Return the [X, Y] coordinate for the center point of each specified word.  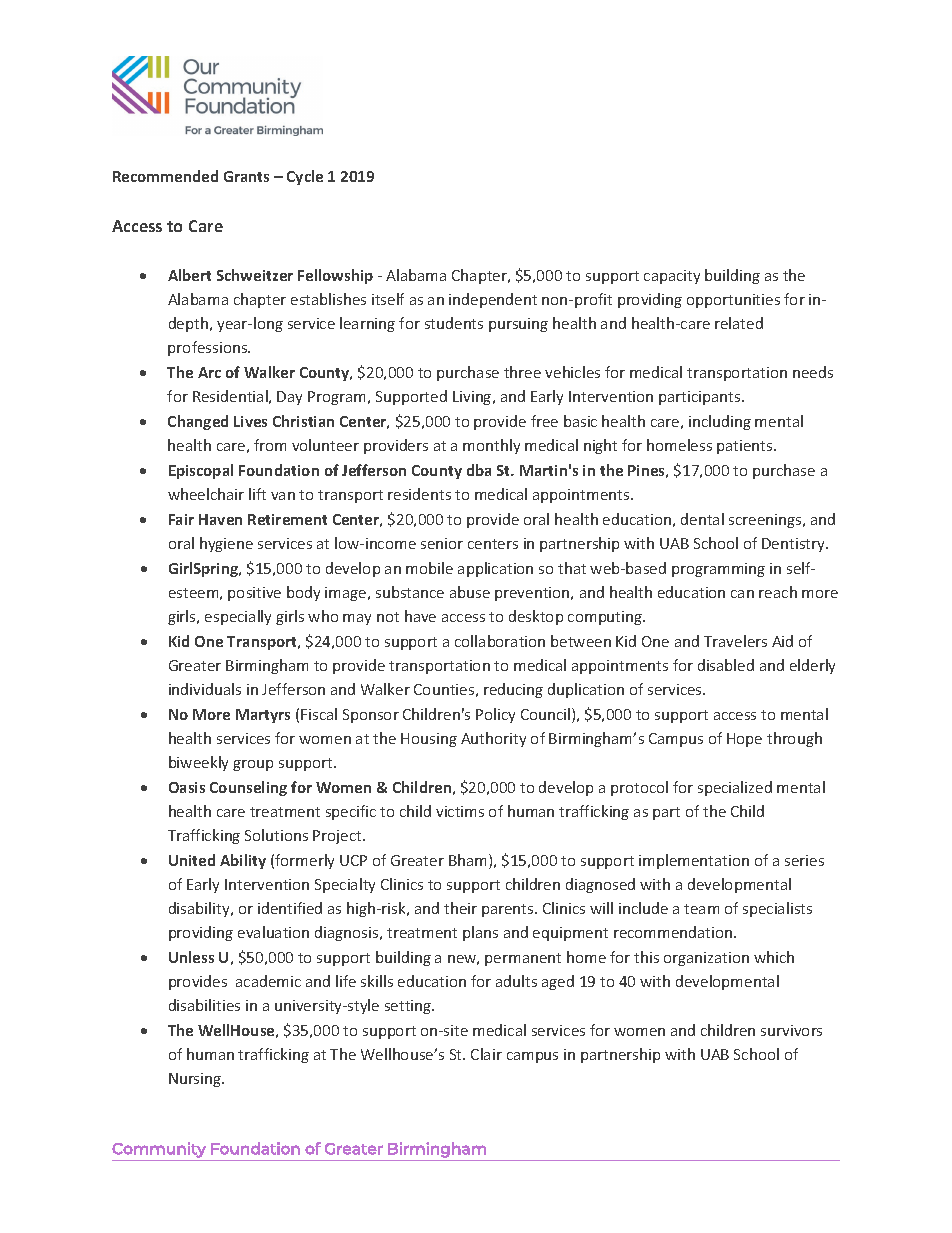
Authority [493, 739]
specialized [735, 788]
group [253, 765]
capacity [672, 277]
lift [257, 494]
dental [702, 519]
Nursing [196, 1080]
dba [479, 470]
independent [493, 300]
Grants [246, 176]
